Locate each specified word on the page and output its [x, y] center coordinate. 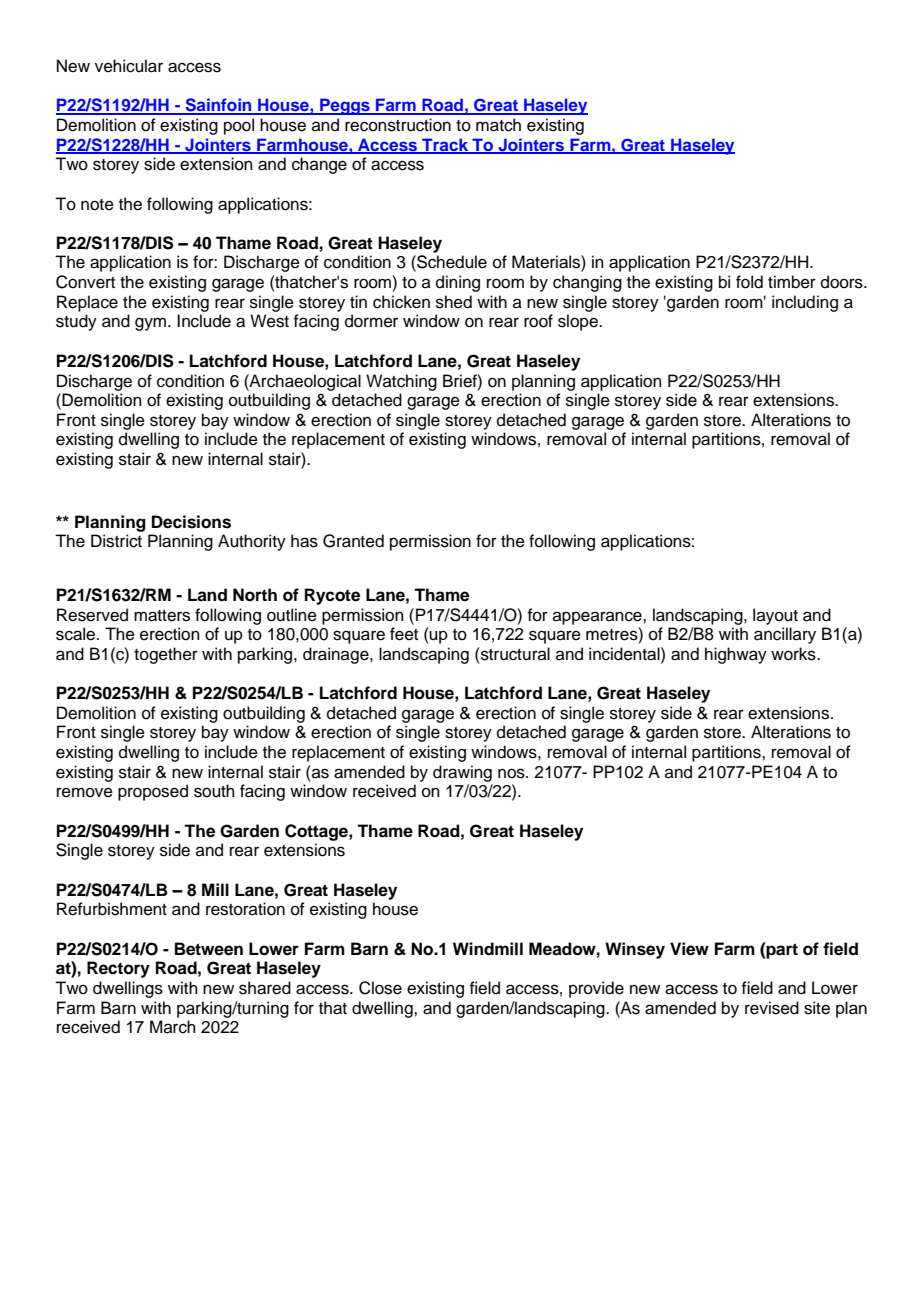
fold [749, 282]
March [173, 1027]
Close [380, 988]
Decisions [191, 522]
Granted [353, 541]
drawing [462, 773]
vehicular [129, 66]
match [498, 125]
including [805, 303]
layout [775, 616]
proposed [153, 792]
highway [736, 655]
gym [150, 324]
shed [454, 302]
